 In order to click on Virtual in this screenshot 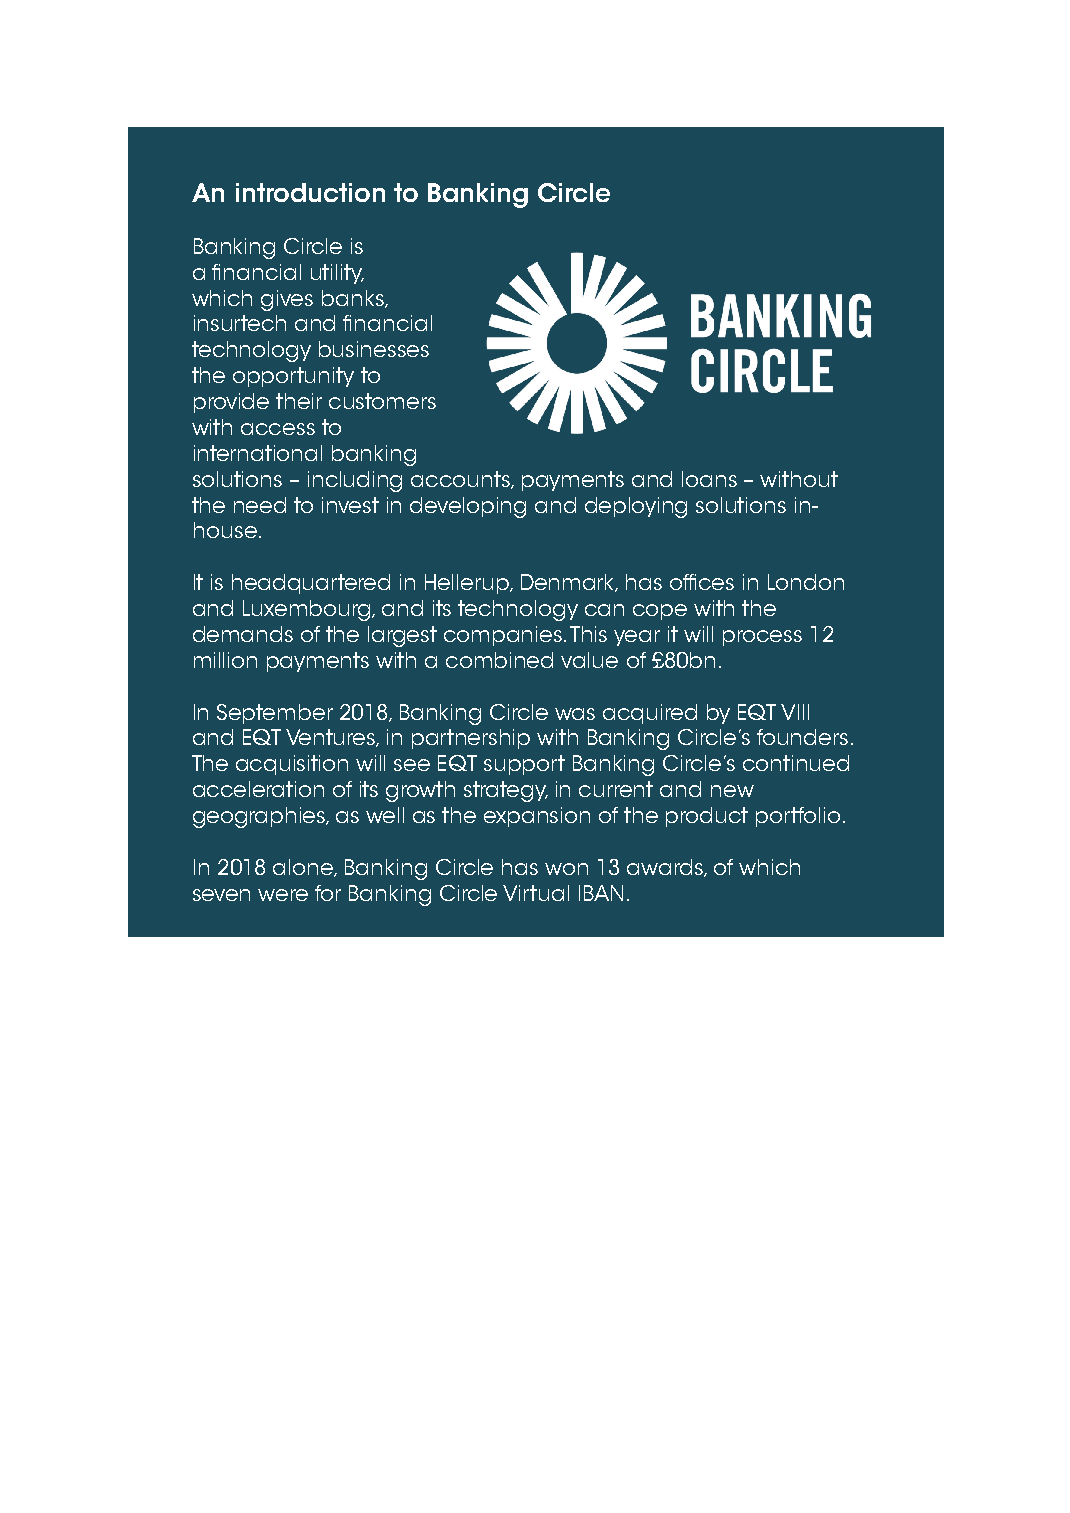, I will do `click(536, 893)`.
